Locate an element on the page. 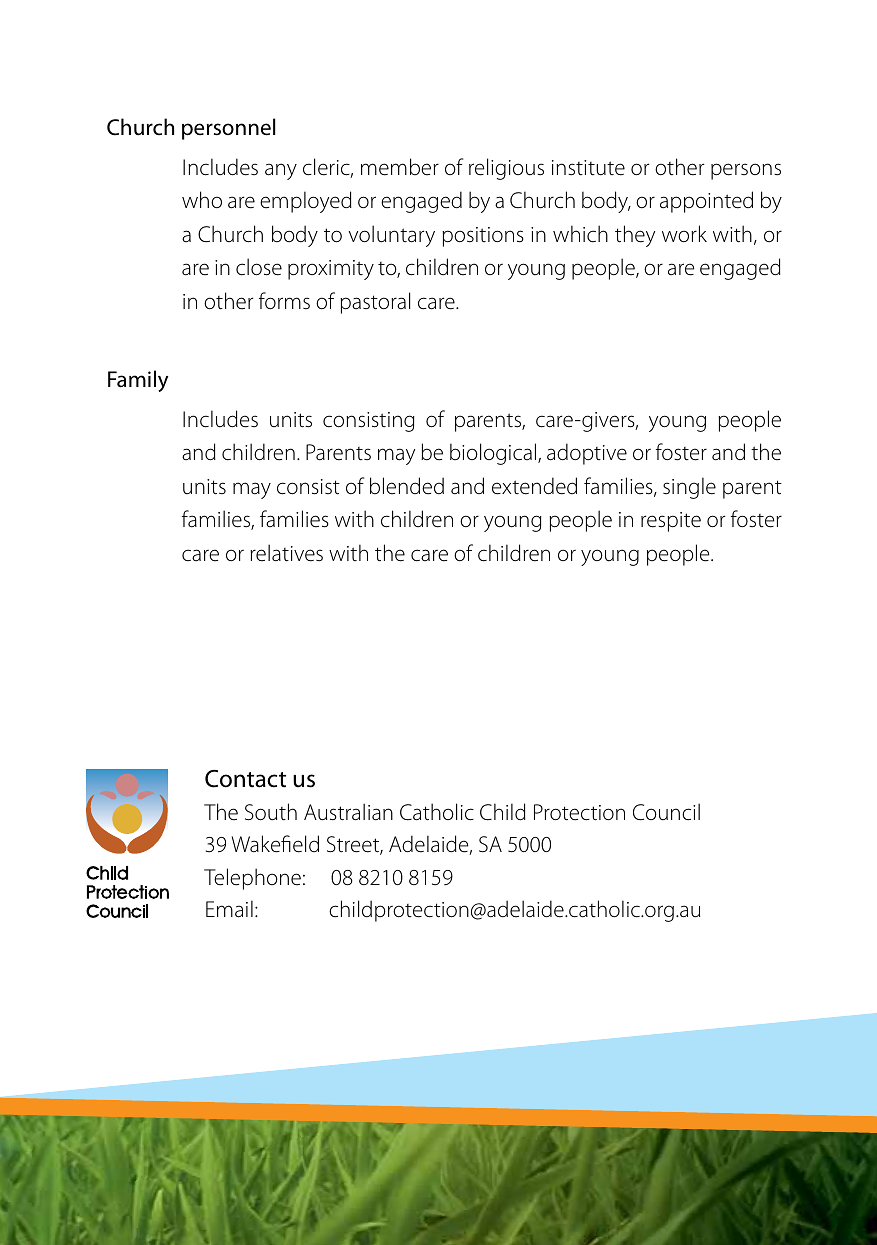 The width and height of the document is (877, 1245). Australian is located at coordinates (348, 812).
